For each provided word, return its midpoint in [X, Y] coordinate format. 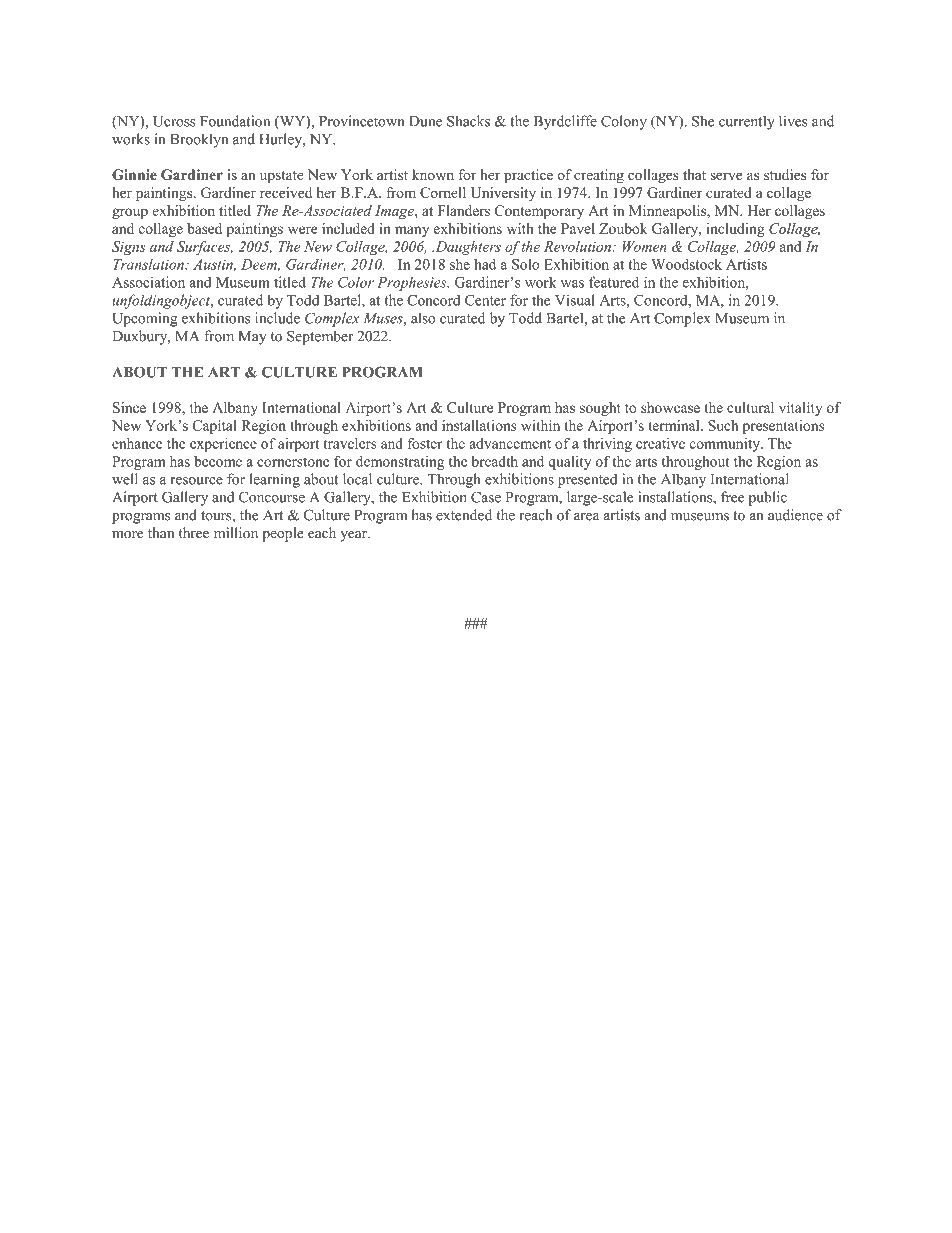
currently [747, 122]
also [423, 318]
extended [464, 515]
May [252, 338]
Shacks [468, 121]
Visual [575, 300]
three [194, 533]
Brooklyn [199, 140]
